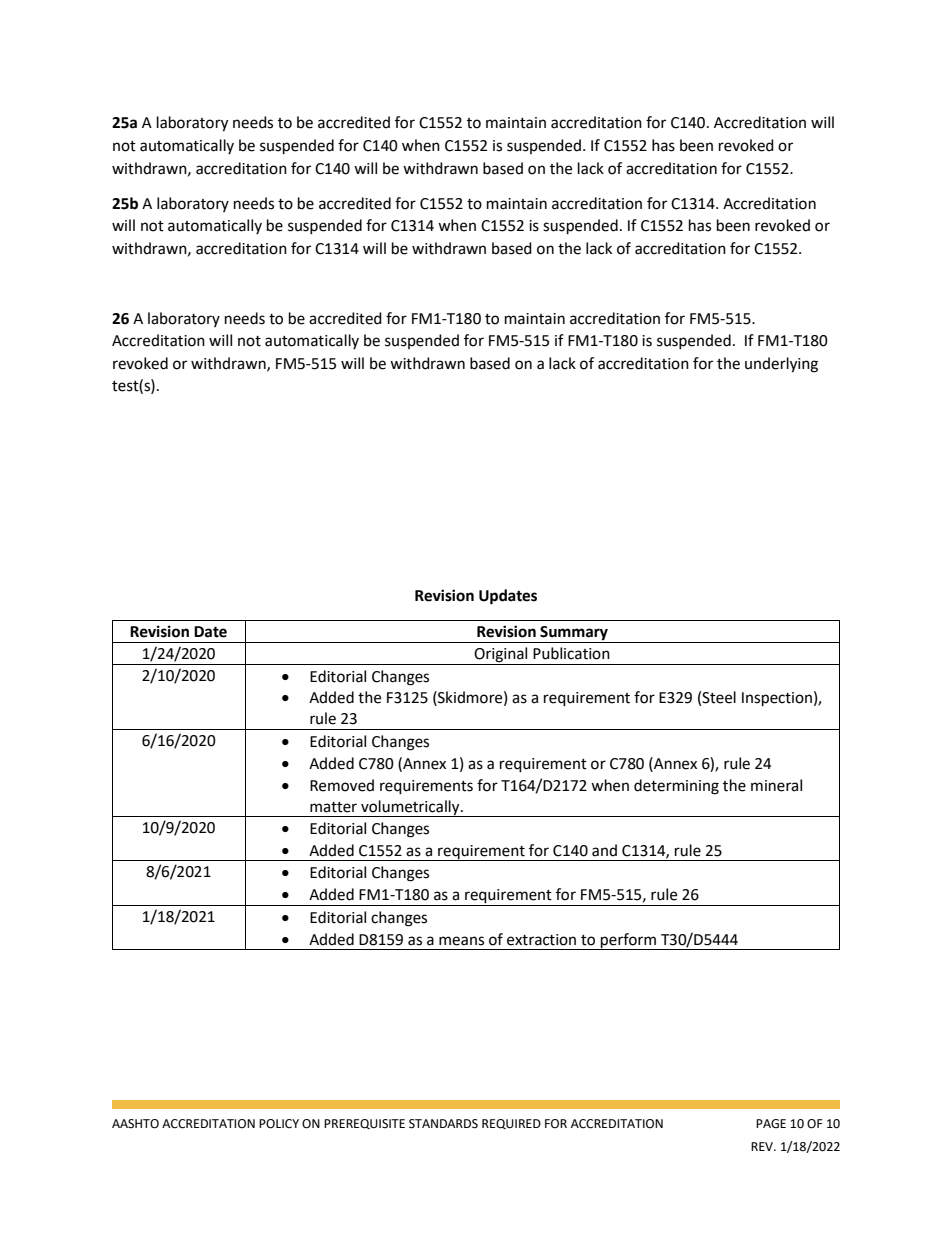 This screenshot has width=952, height=1233. Describe the element at coordinates (333, 807) in the screenshot. I see `matter` at that location.
